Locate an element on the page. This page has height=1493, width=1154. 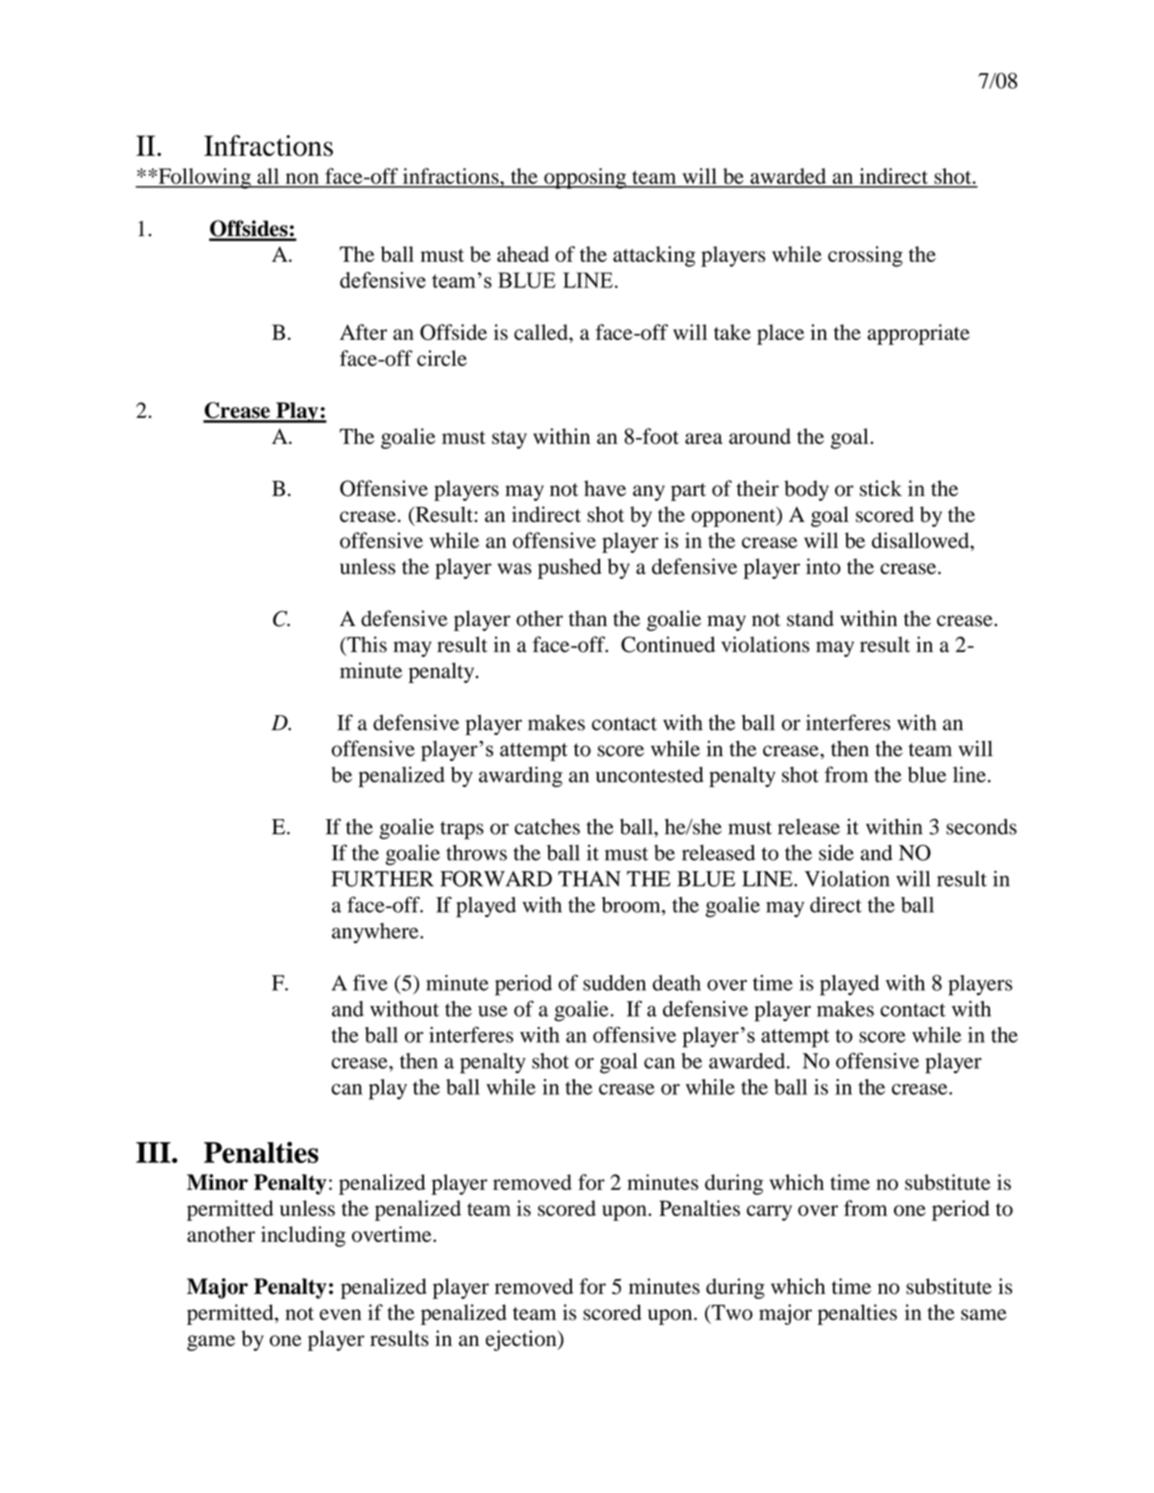
ejection is located at coordinates (522, 1340).
